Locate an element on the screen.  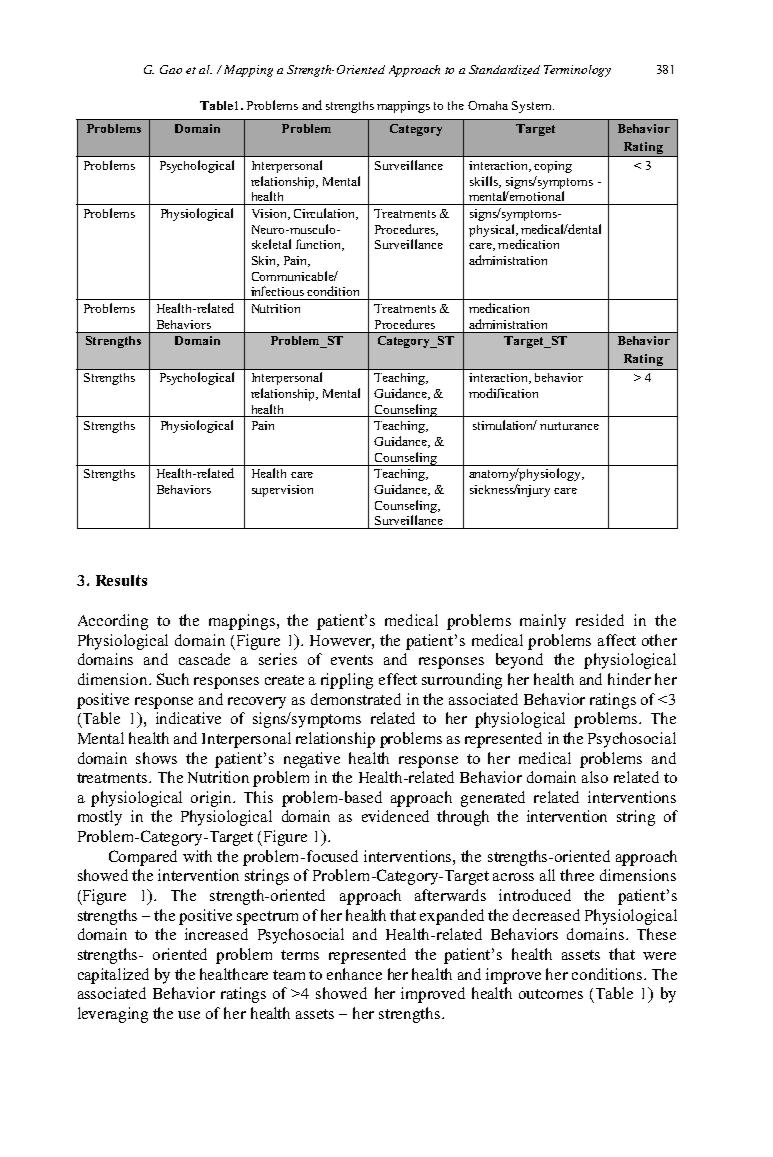
Gao is located at coordinates (171, 69).
